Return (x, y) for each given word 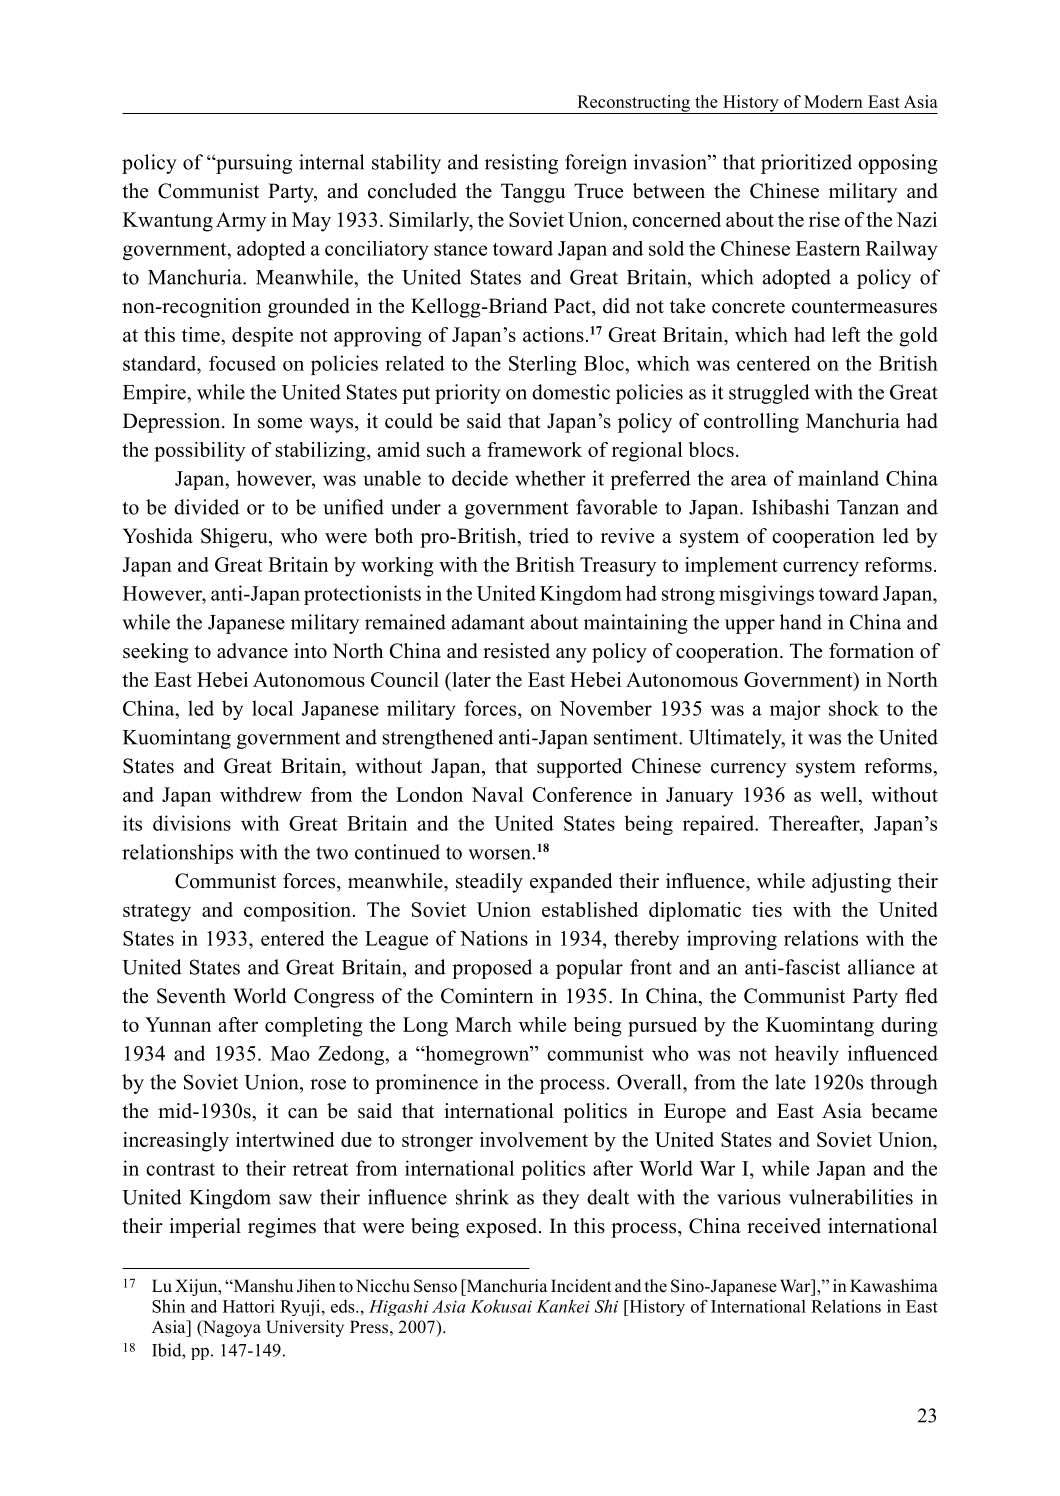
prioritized (806, 164)
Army (241, 222)
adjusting (851, 883)
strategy (157, 913)
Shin (168, 1306)
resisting (521, 164)
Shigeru (235, 538)
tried (549, 536)
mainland (838, 478)
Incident (581, 1286)
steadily (489, 883)
